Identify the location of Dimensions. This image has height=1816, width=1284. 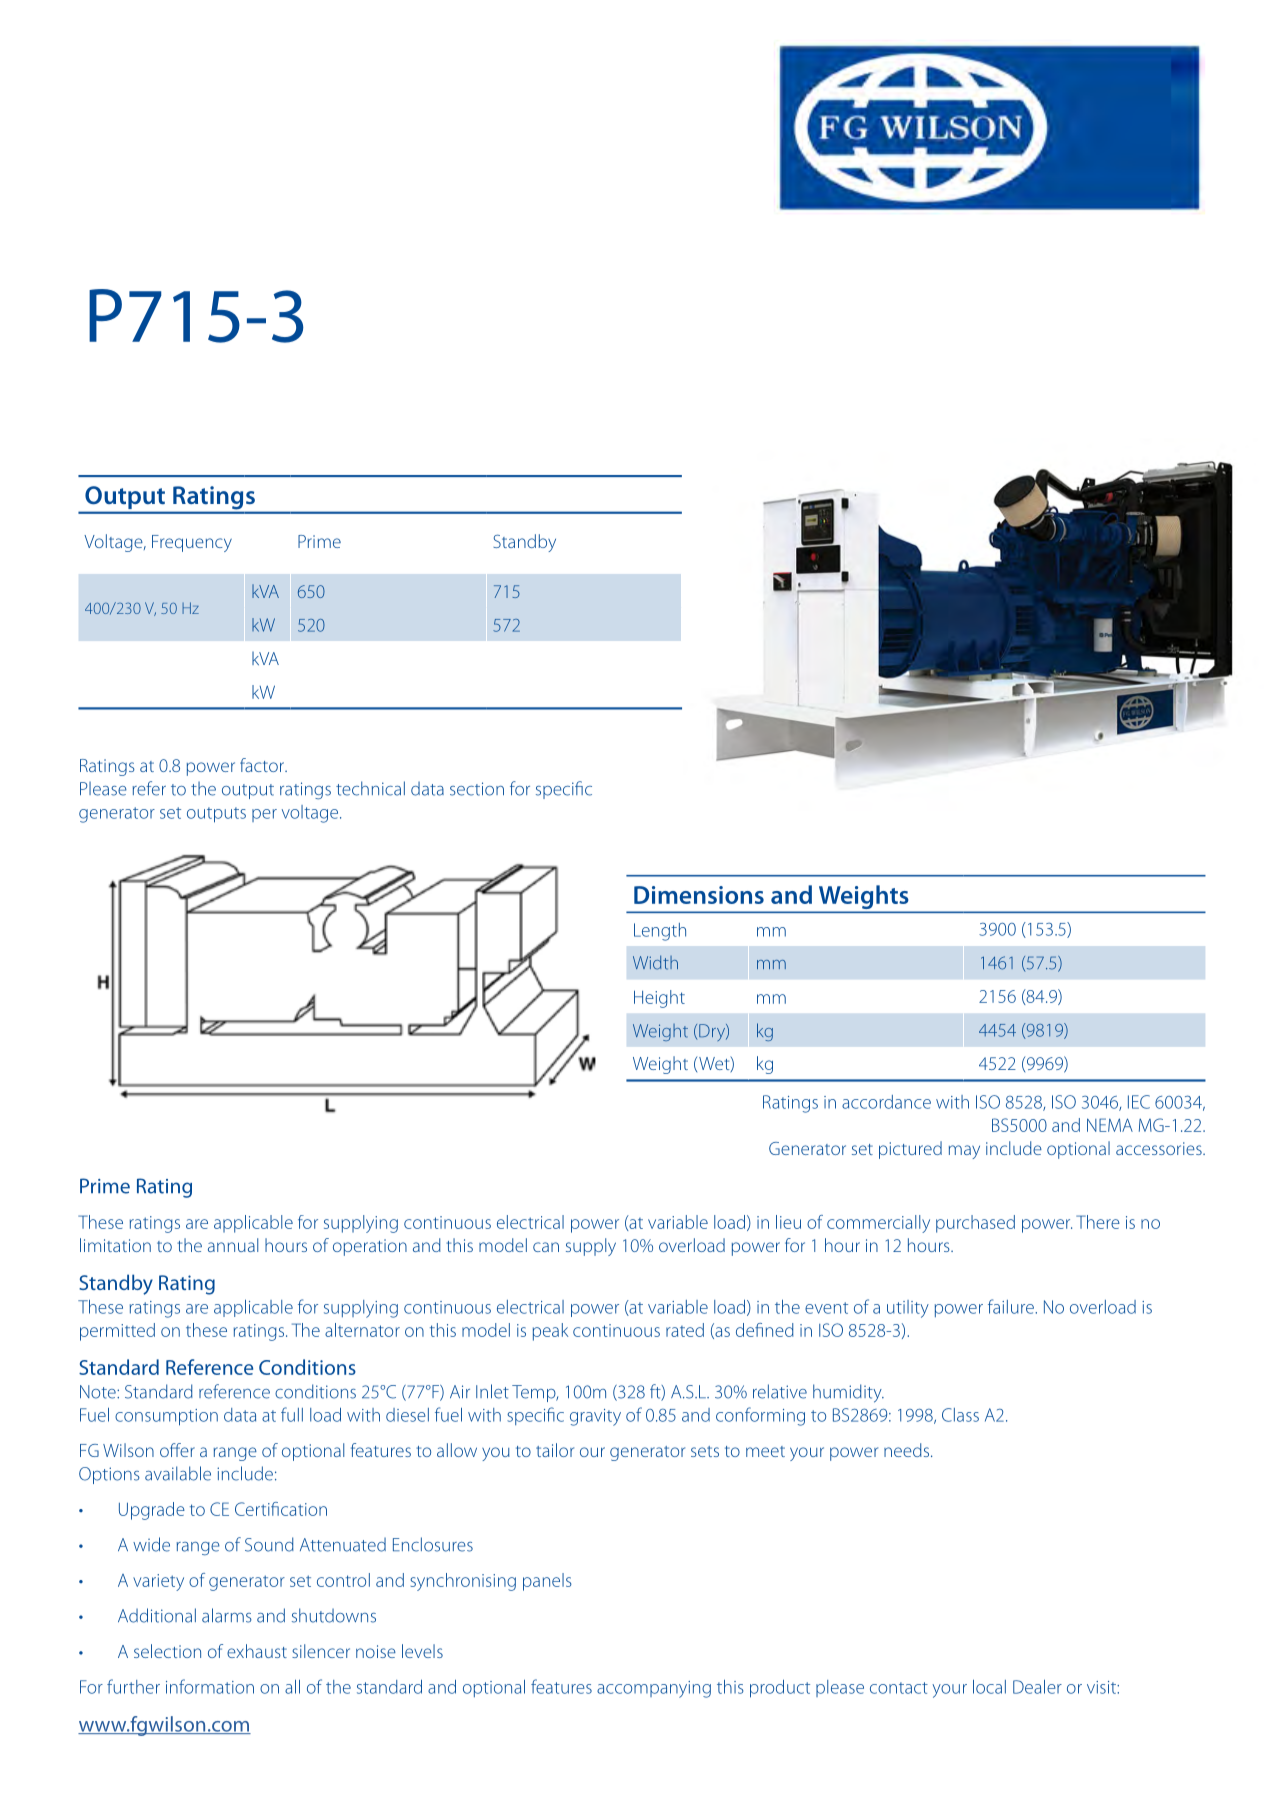
(699, 895).
